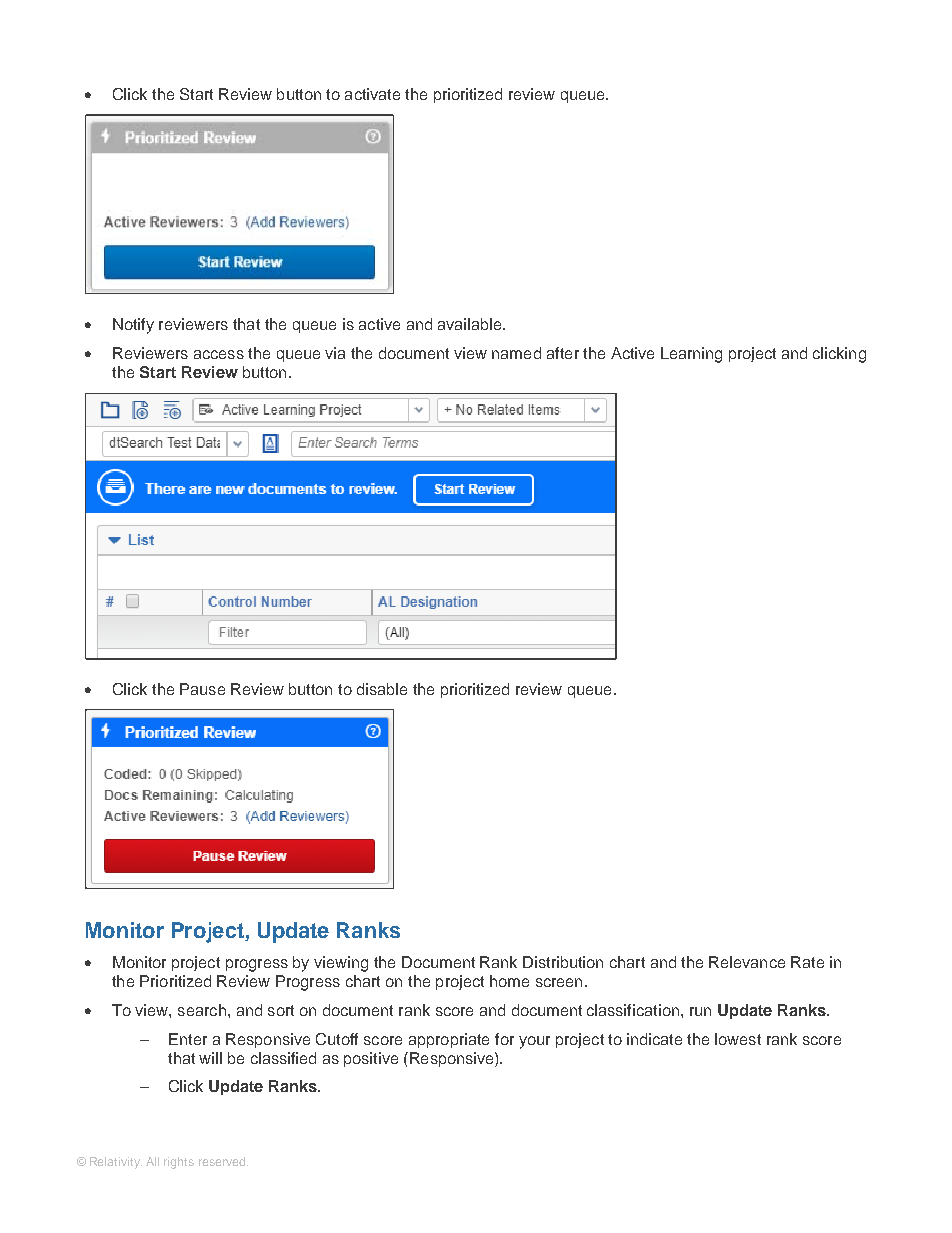 The height and width of the document is (1233, 952). What do you see at coordinates (516, 353) in the document?
I see `named` at bounding box center [516, 353].
